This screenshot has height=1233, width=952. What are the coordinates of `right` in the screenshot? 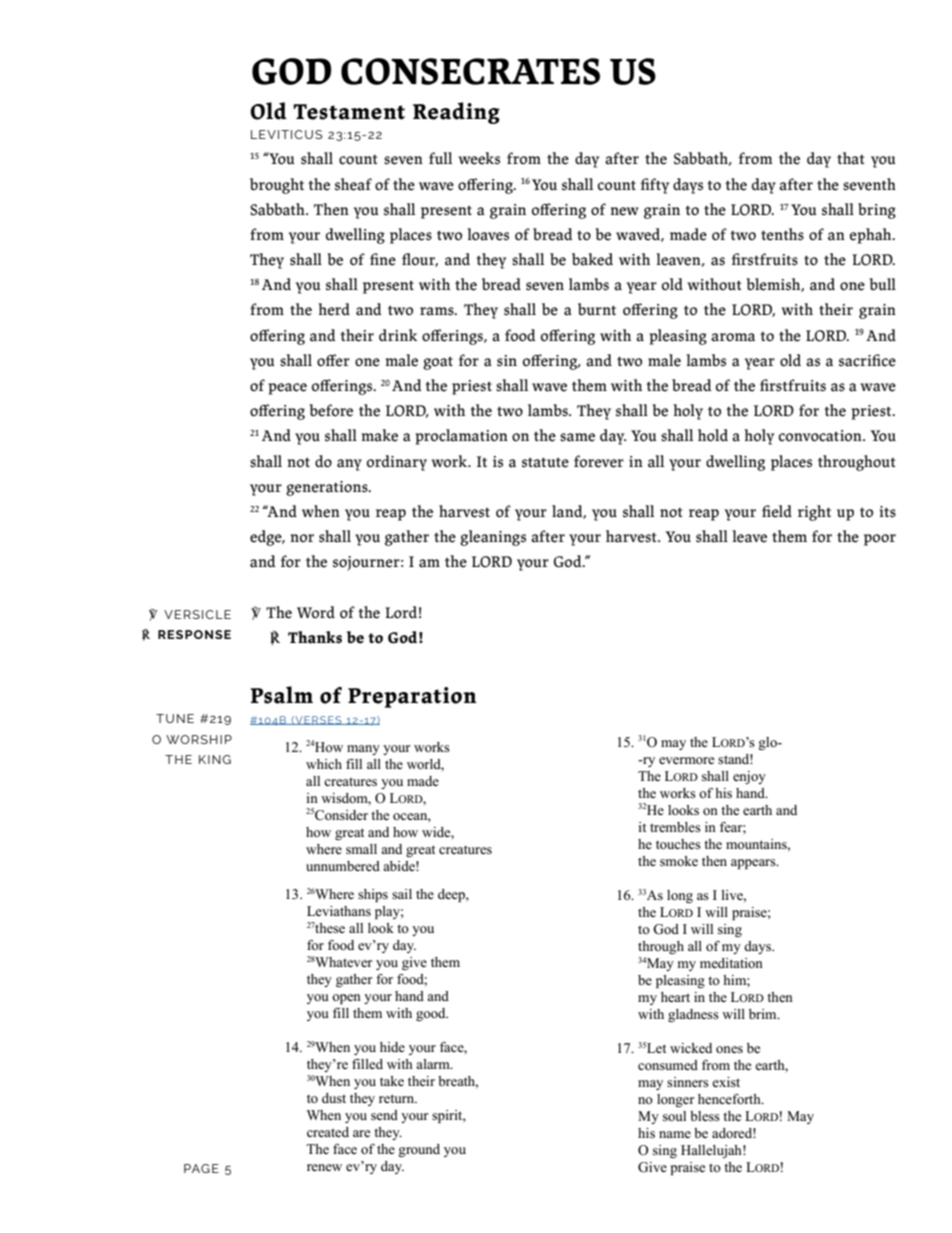 It's located at (814, 513).
